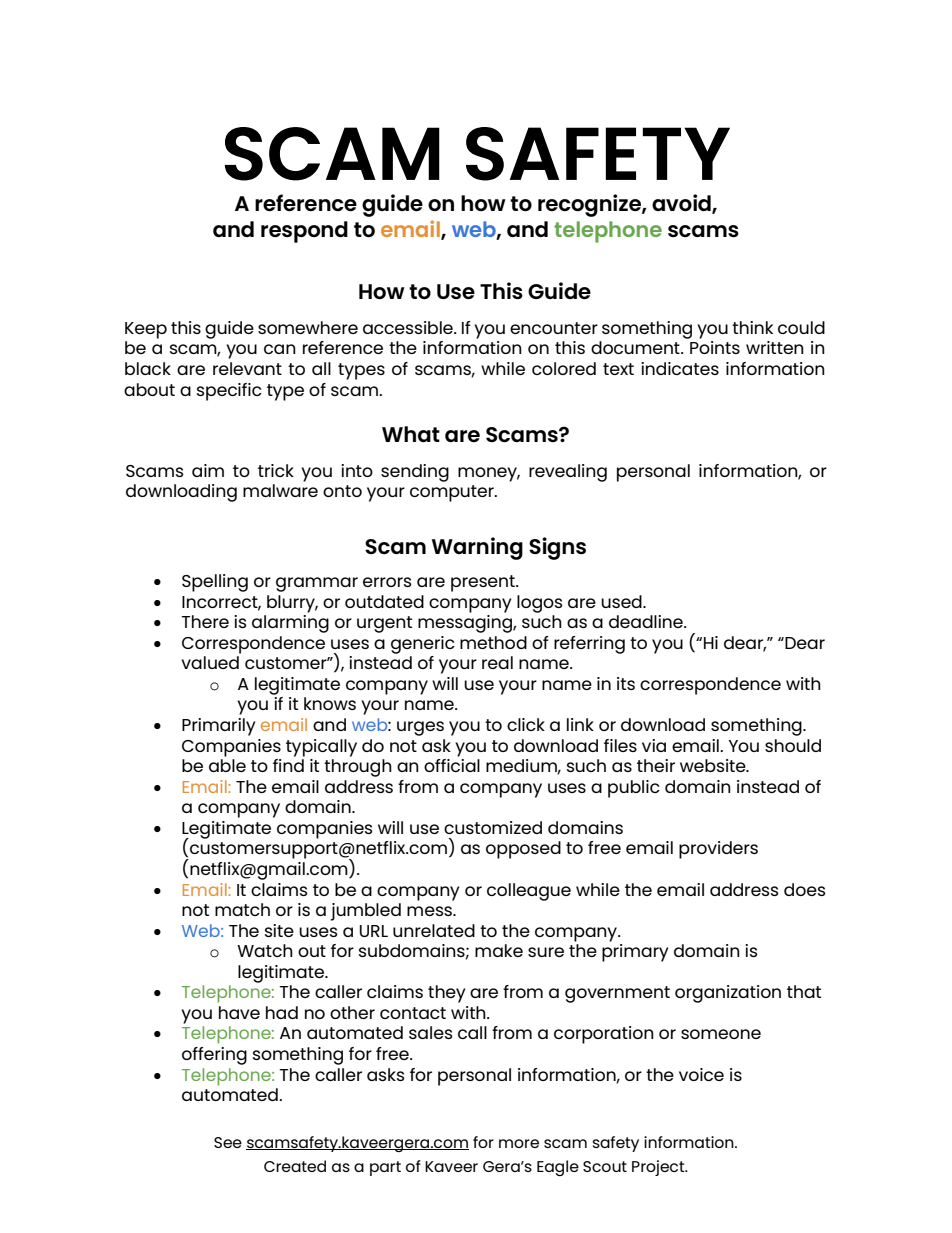 The height and width of the screenshot is (1233, 952). What do you see at coordinates (682, 204) in the screenshot?
I see `avoid` at bounding box center [682, 204].
